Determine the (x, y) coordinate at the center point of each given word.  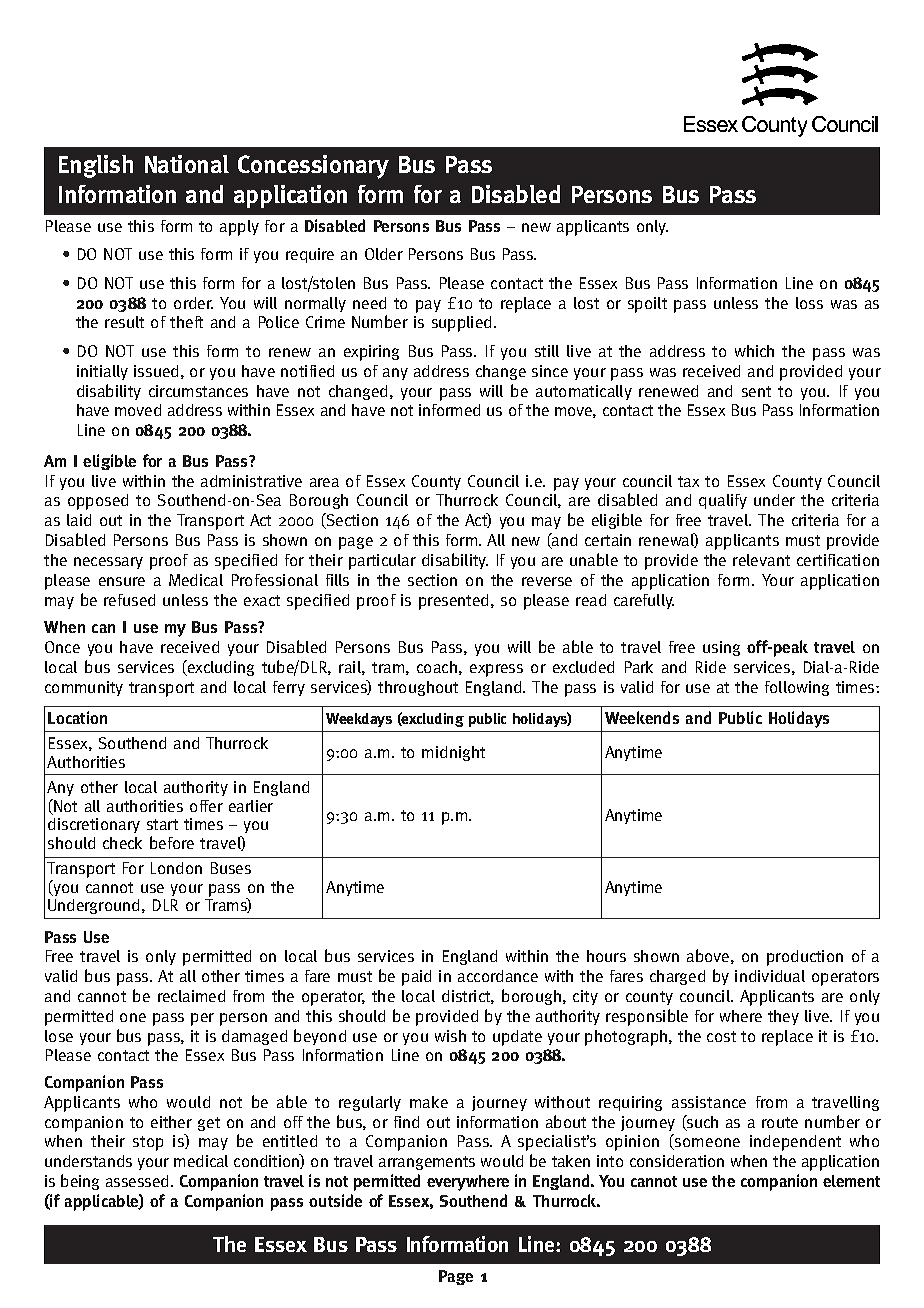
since (550, 371)
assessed (137, 1181)
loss (809, 303)
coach (437, 667)
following (797, 688)
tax (688, 481)
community (84, 688)
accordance (498, 976)
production (805, 958)
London (176, 868)
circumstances (198, 391)
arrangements (427, 1163)
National (187, 164)
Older (384, 254)
